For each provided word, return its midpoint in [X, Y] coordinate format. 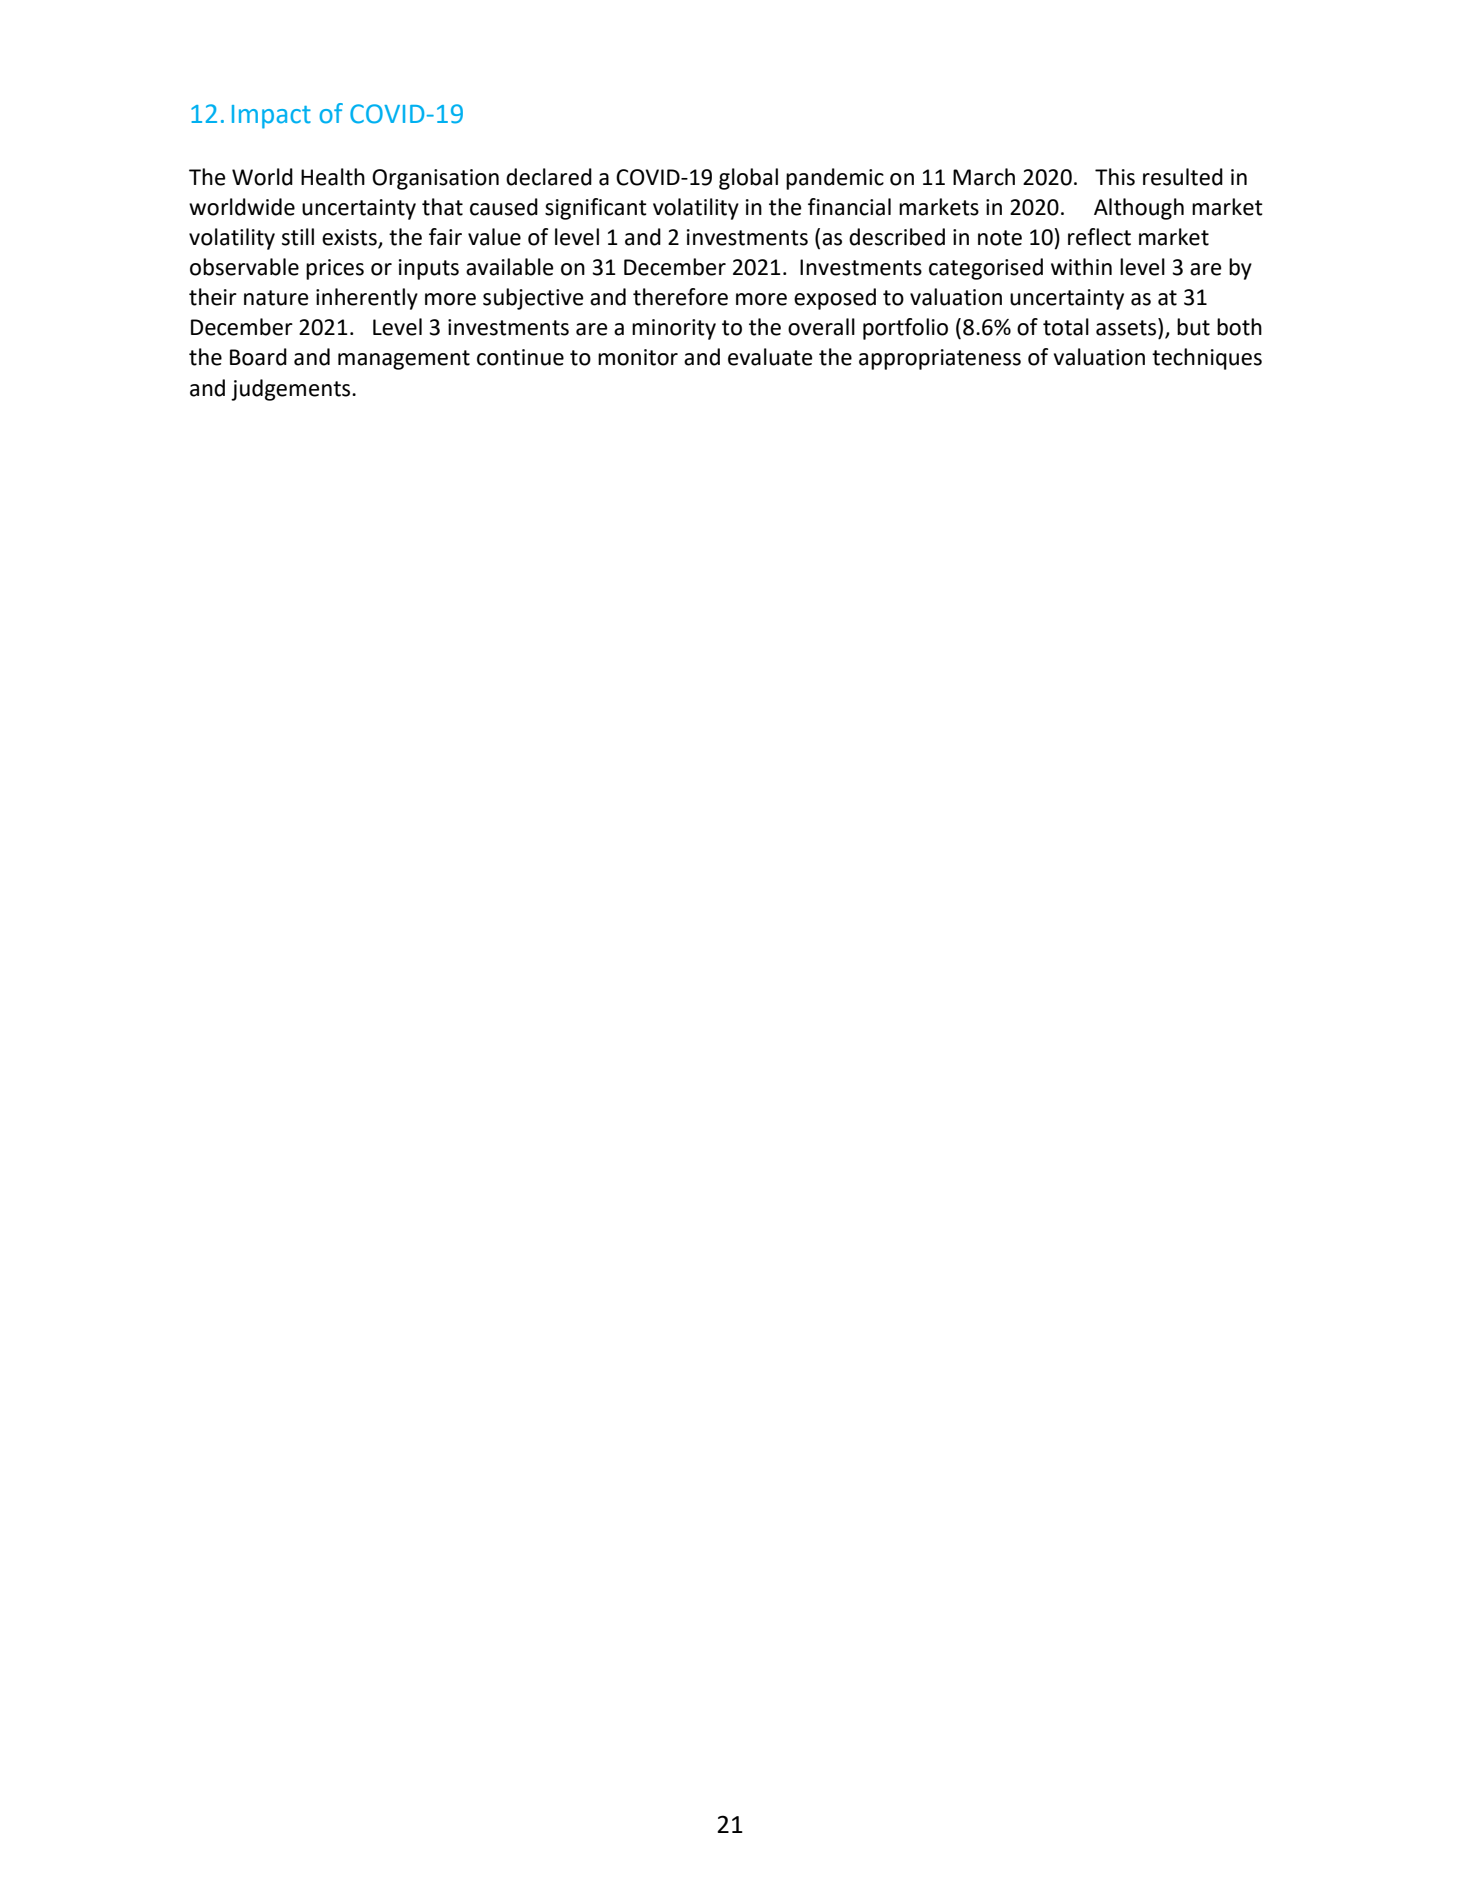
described [897, 237]
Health [333, 177]
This [1115, 177]
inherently [367, 299]
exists [350, 238]
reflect [1099, 237]
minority [674, 329]
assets [1127, 327]
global [748, 179]
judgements [292, 390]
